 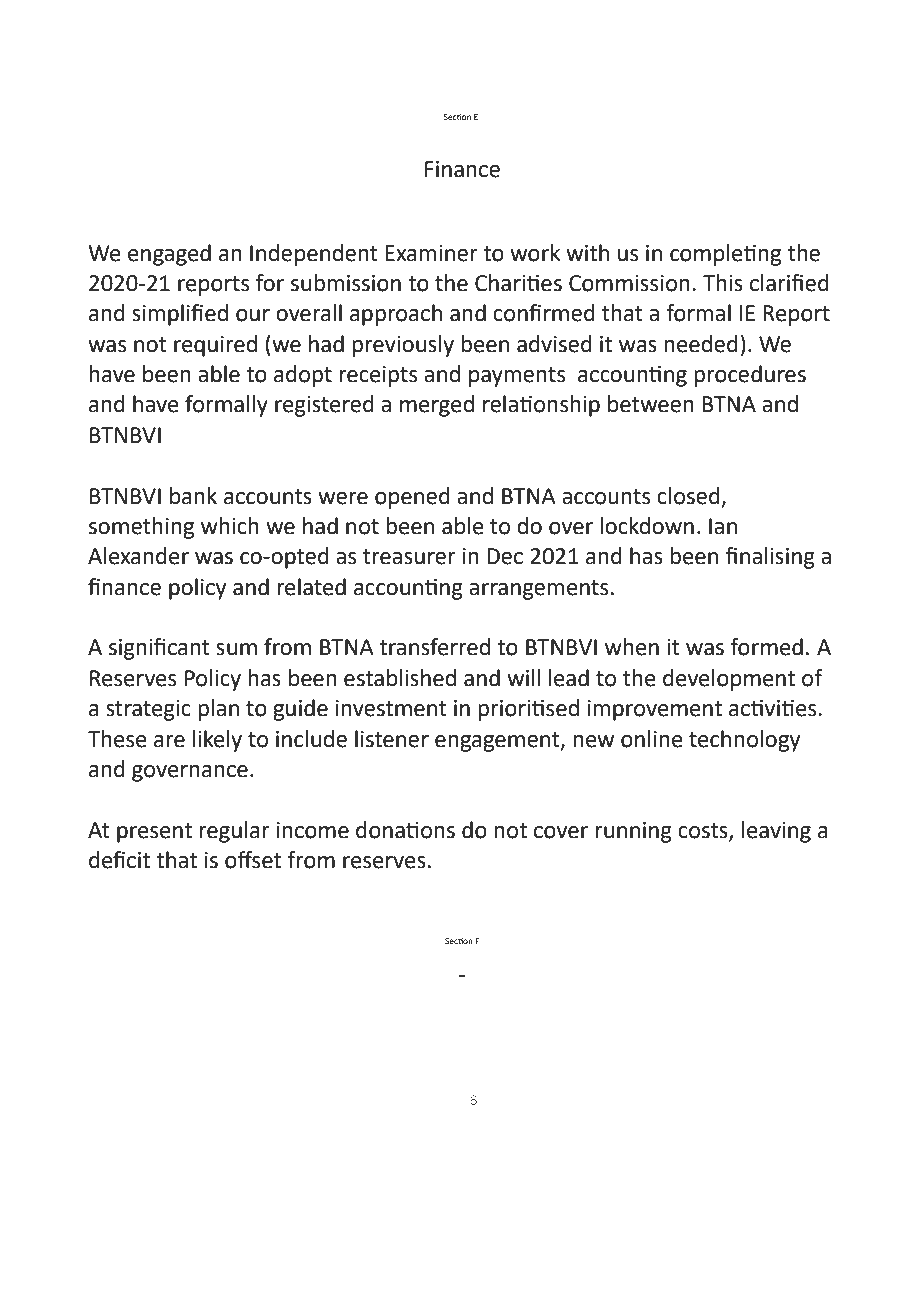 I want to click on Alexander, so click(x=138, y=556).
